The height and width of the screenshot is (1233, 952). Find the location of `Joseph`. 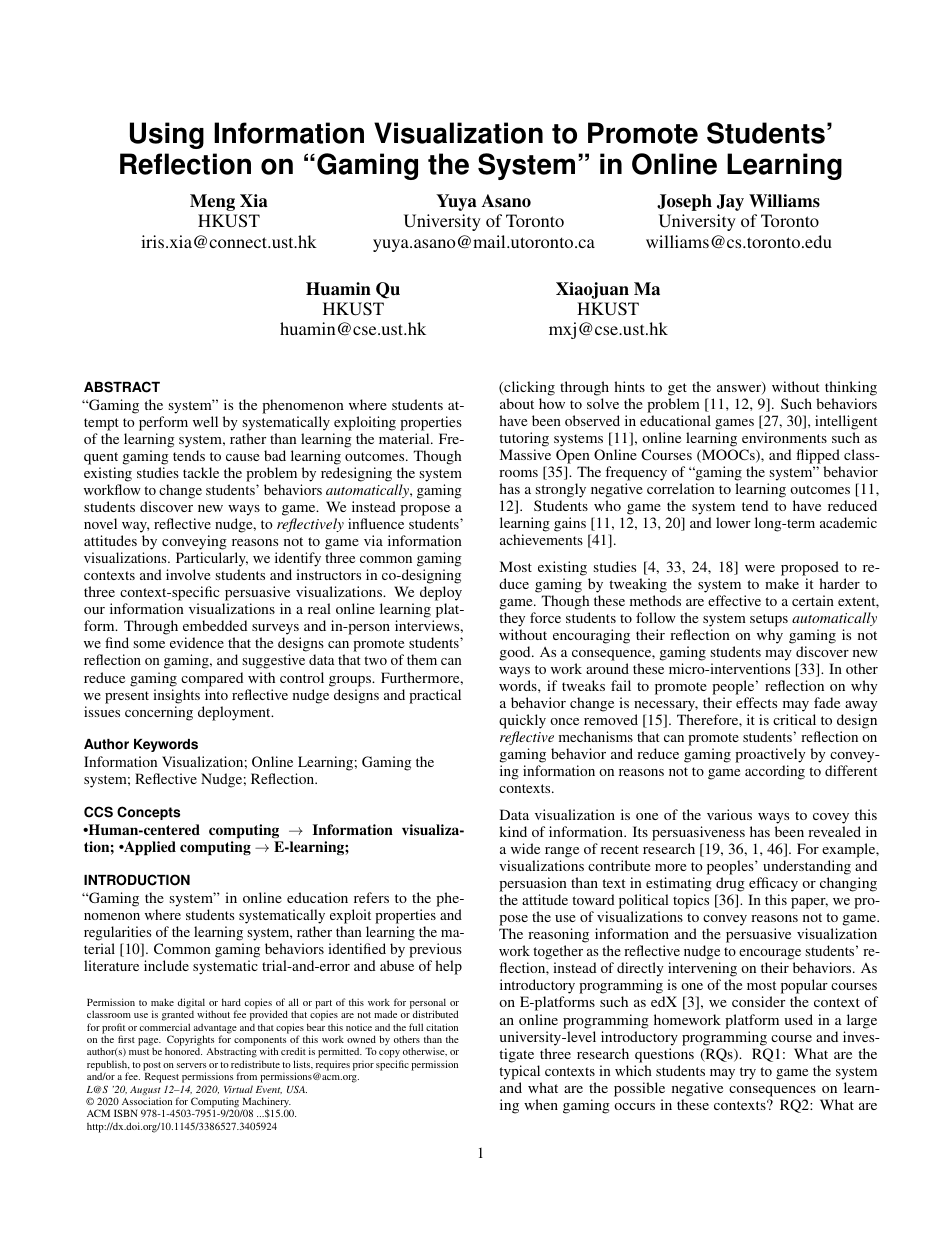

Joseph is located at coordinates (684, 202).
